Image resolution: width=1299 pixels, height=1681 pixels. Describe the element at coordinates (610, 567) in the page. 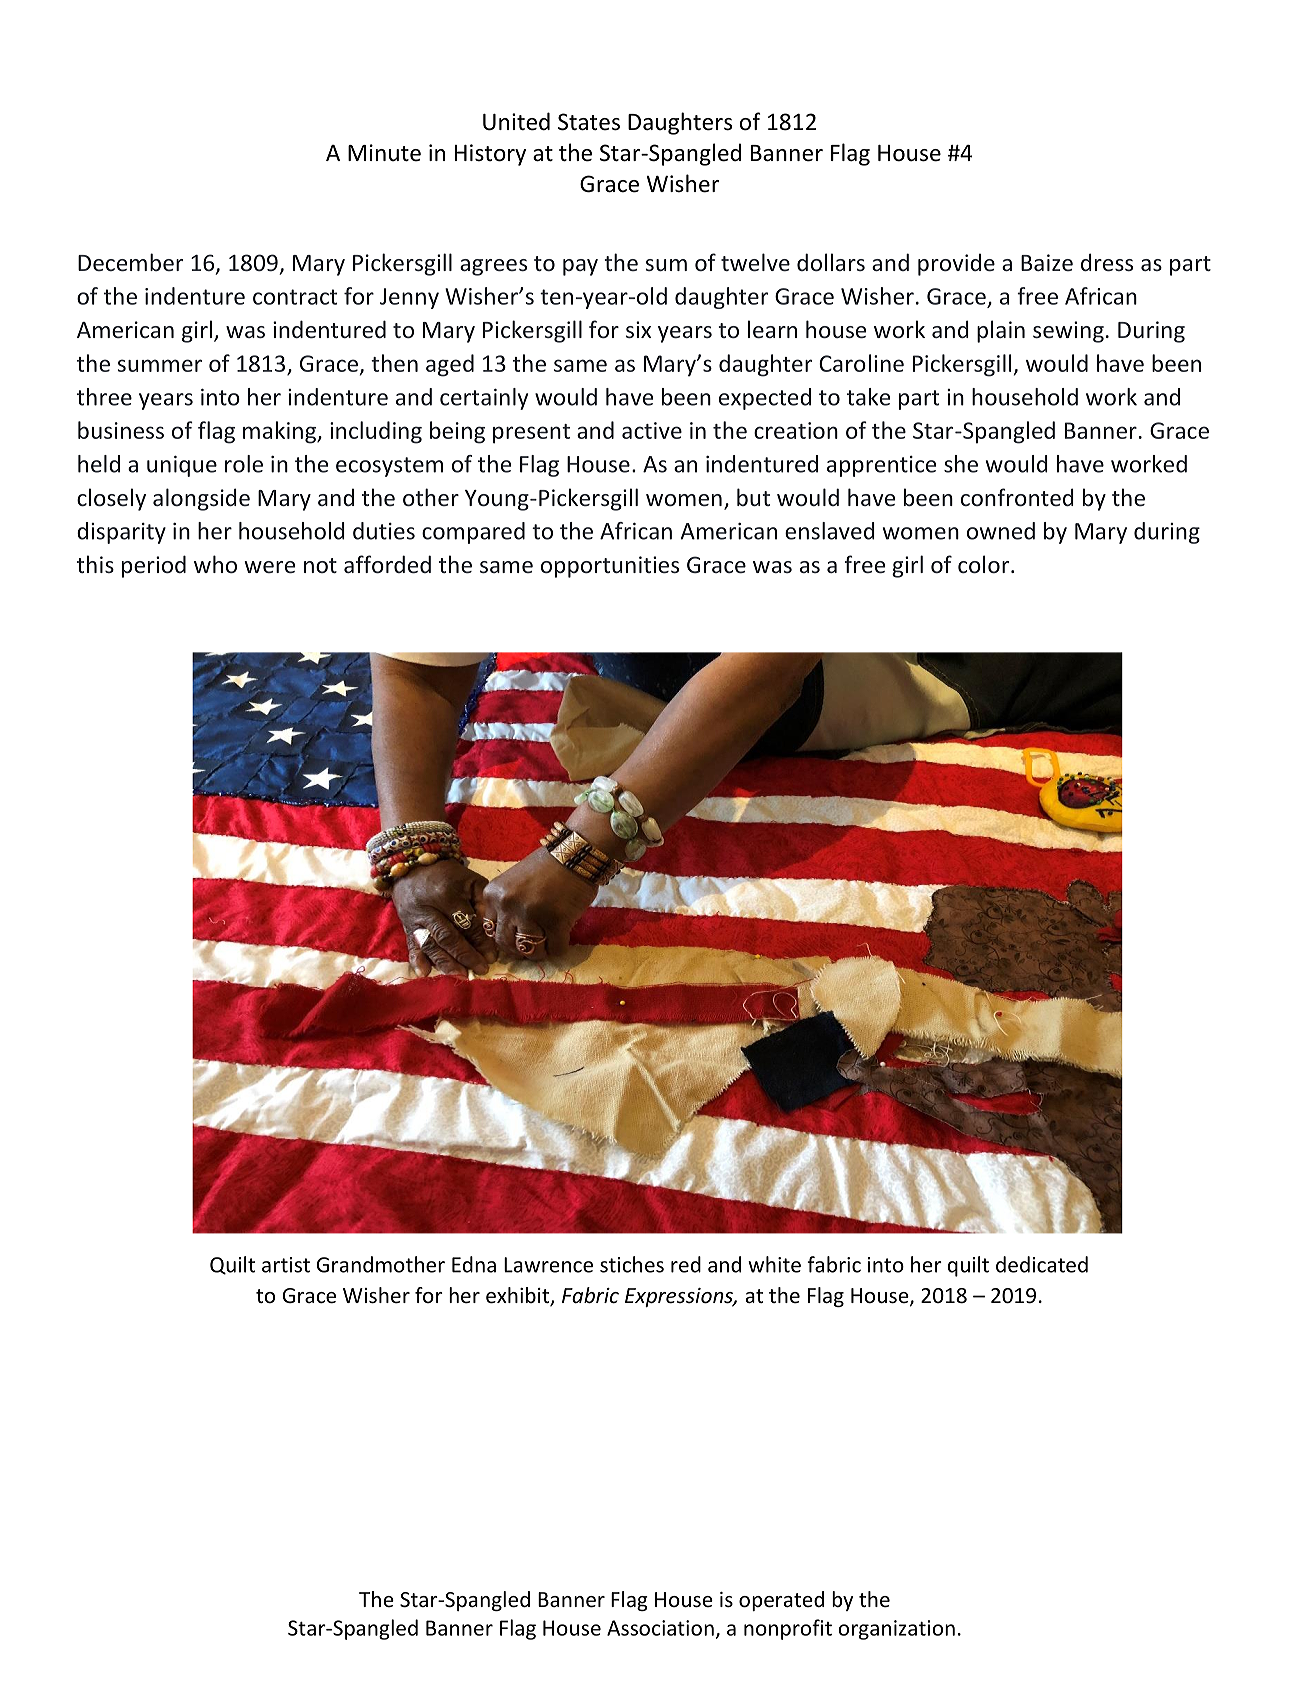

I see `opportunities` at that location.
